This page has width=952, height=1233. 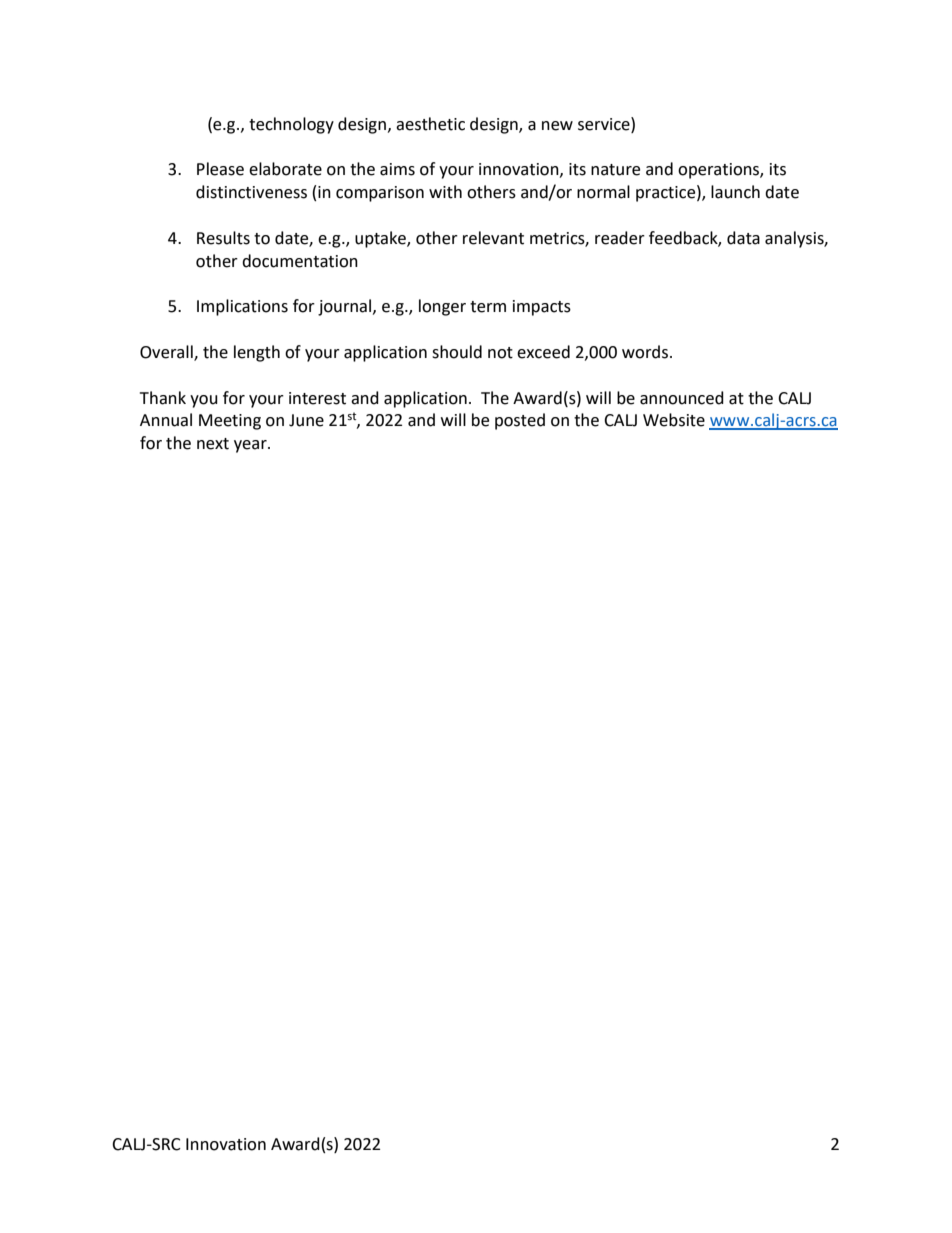 What do you see at coordinates (242, 307) in the page?
I see `Implications` at bounding box center [242, 307].
